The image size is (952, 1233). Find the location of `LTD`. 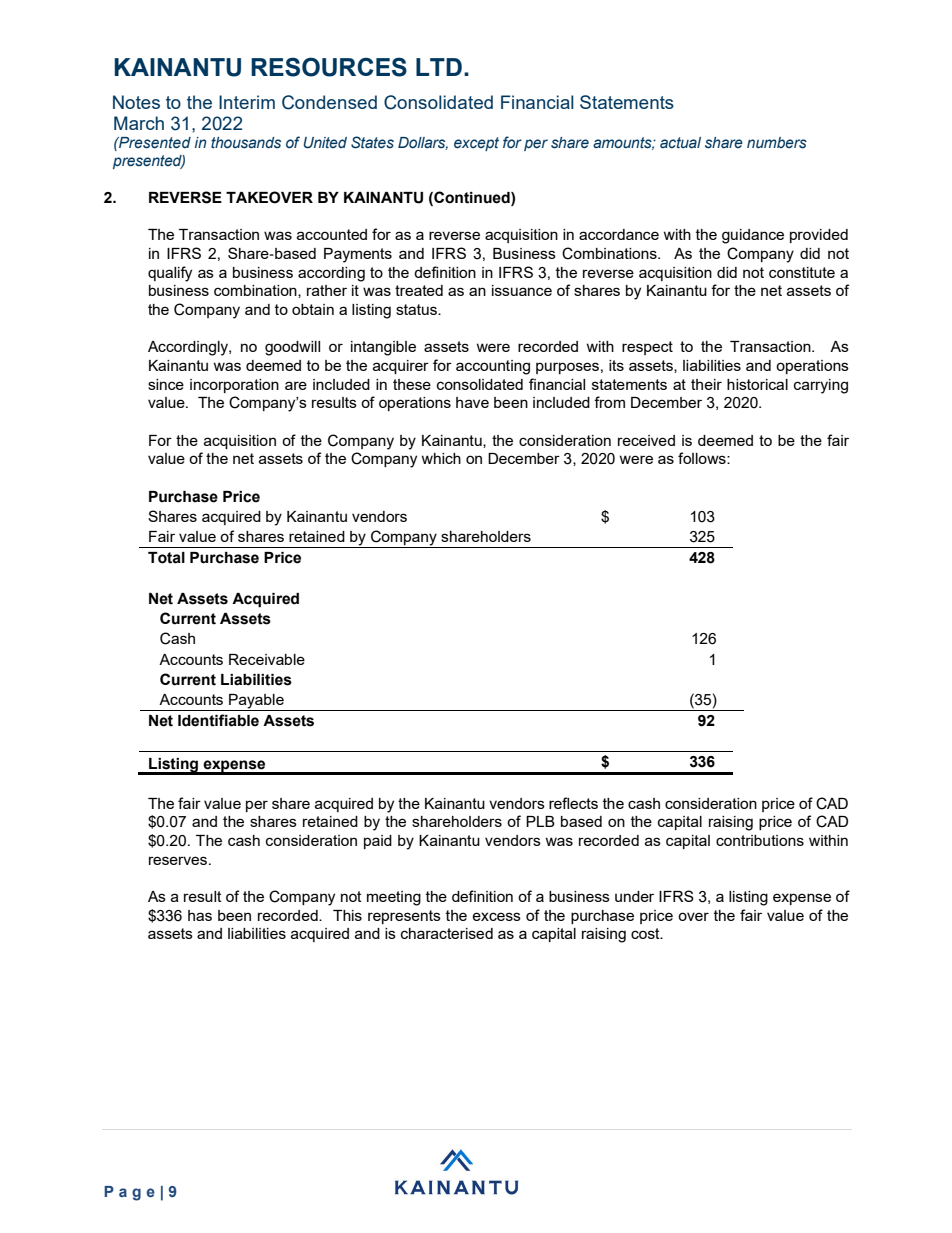

LTD is located at coordinates (439, 67).
